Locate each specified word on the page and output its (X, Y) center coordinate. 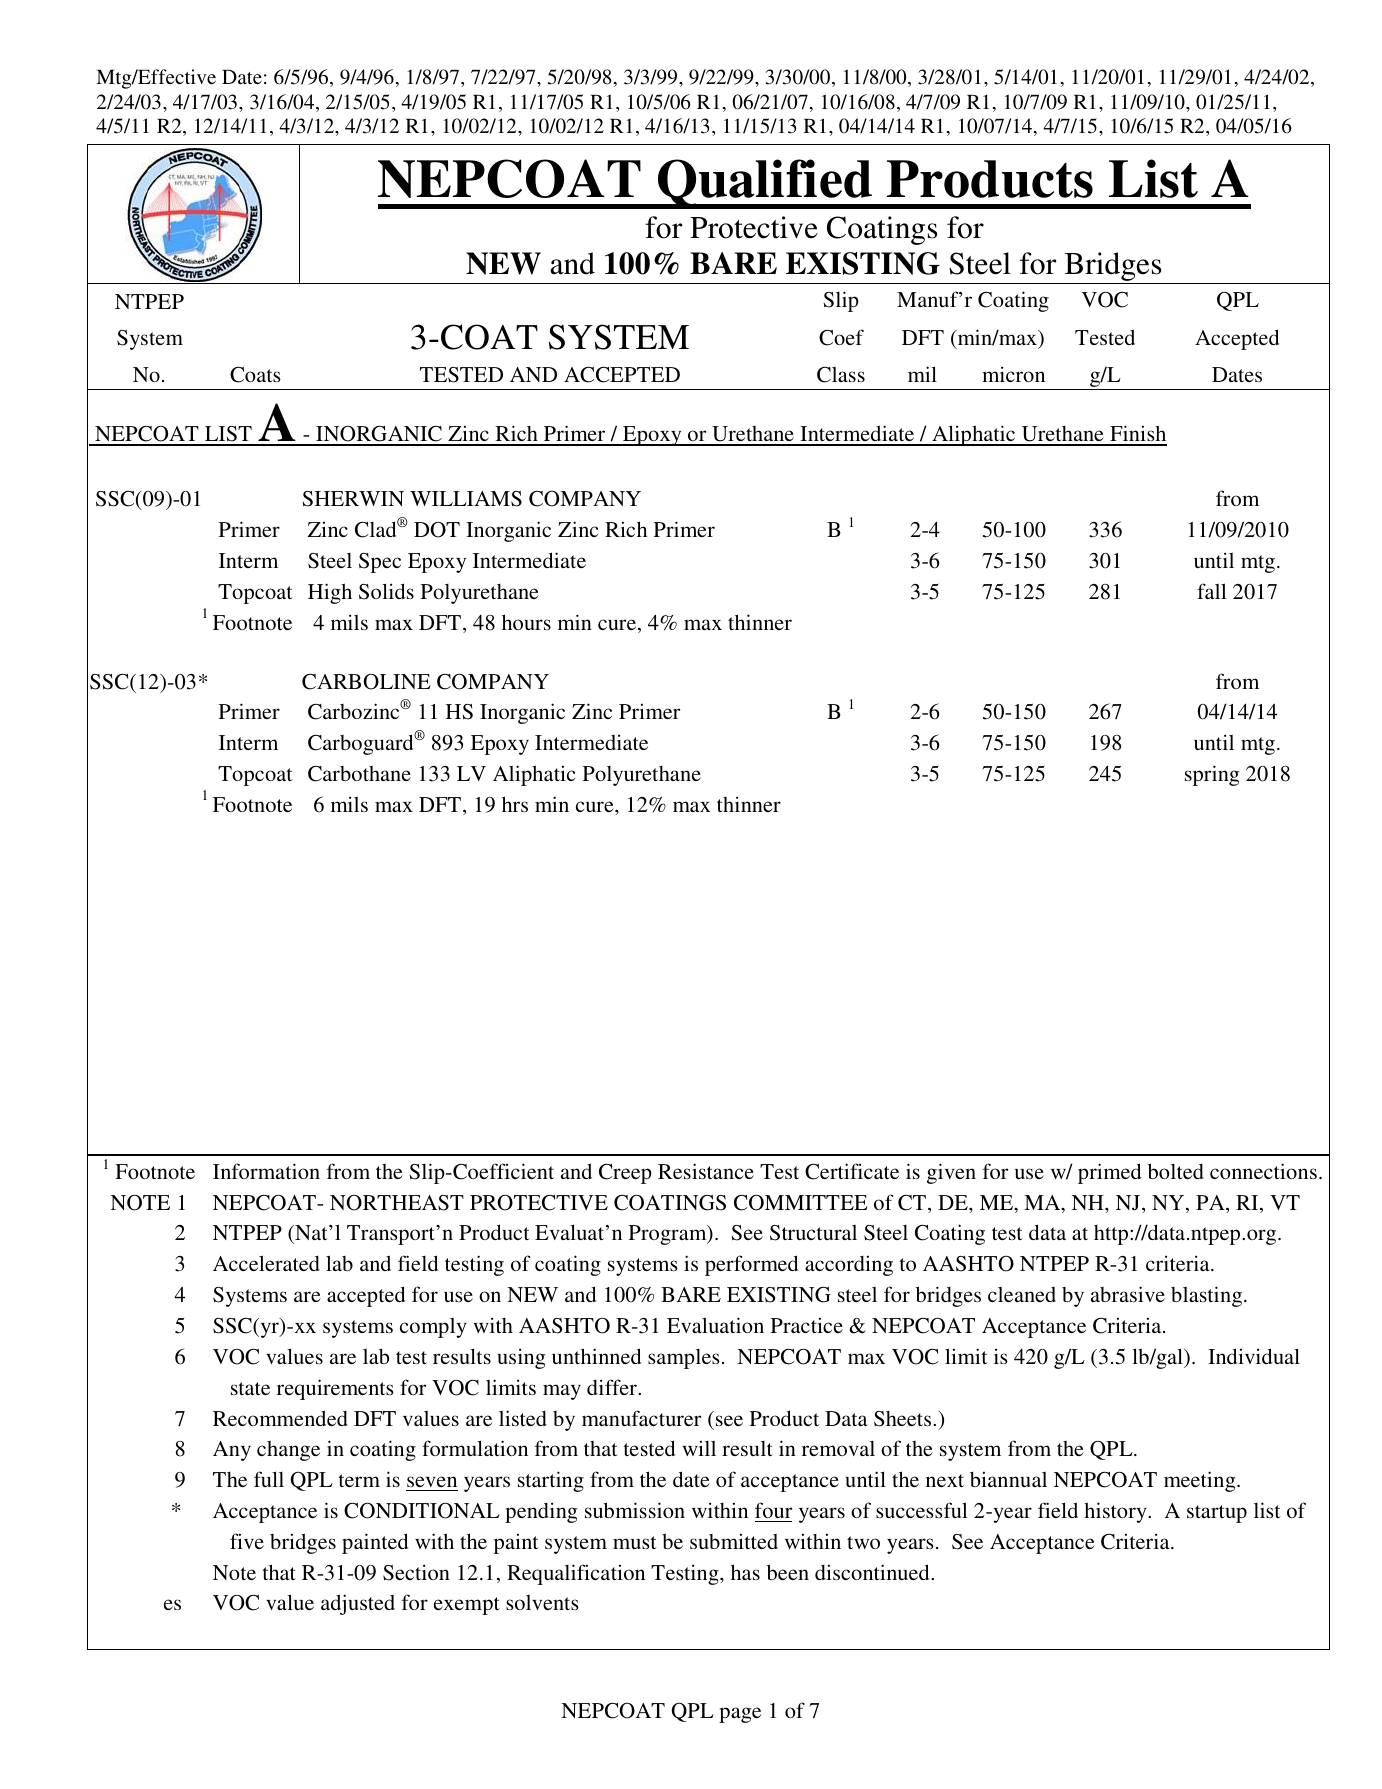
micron (1013, 374)
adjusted (358, 1604)
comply (433, 1328)
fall (1211, 591)
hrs (515, 804)
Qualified (765, 184)
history (1116, 1512)
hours (526, 622)
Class (841, 374)
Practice (807, 1325)
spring (1212, 775)
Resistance (706, 1171)
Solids (386, 591)
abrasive (1128, 1294)
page (740, 1715)
